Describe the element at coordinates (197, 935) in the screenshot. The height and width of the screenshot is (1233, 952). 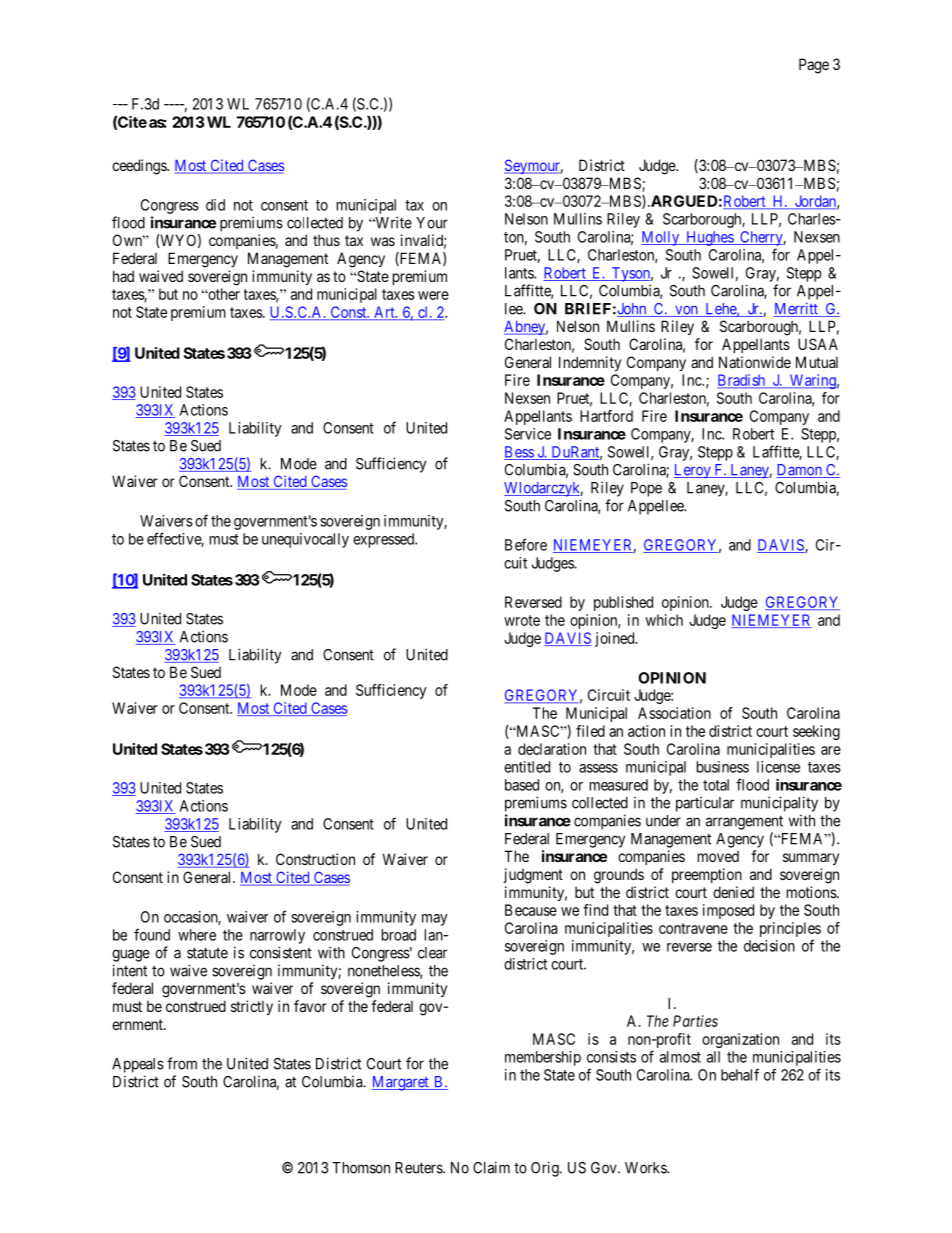
I see `where` at that location.
